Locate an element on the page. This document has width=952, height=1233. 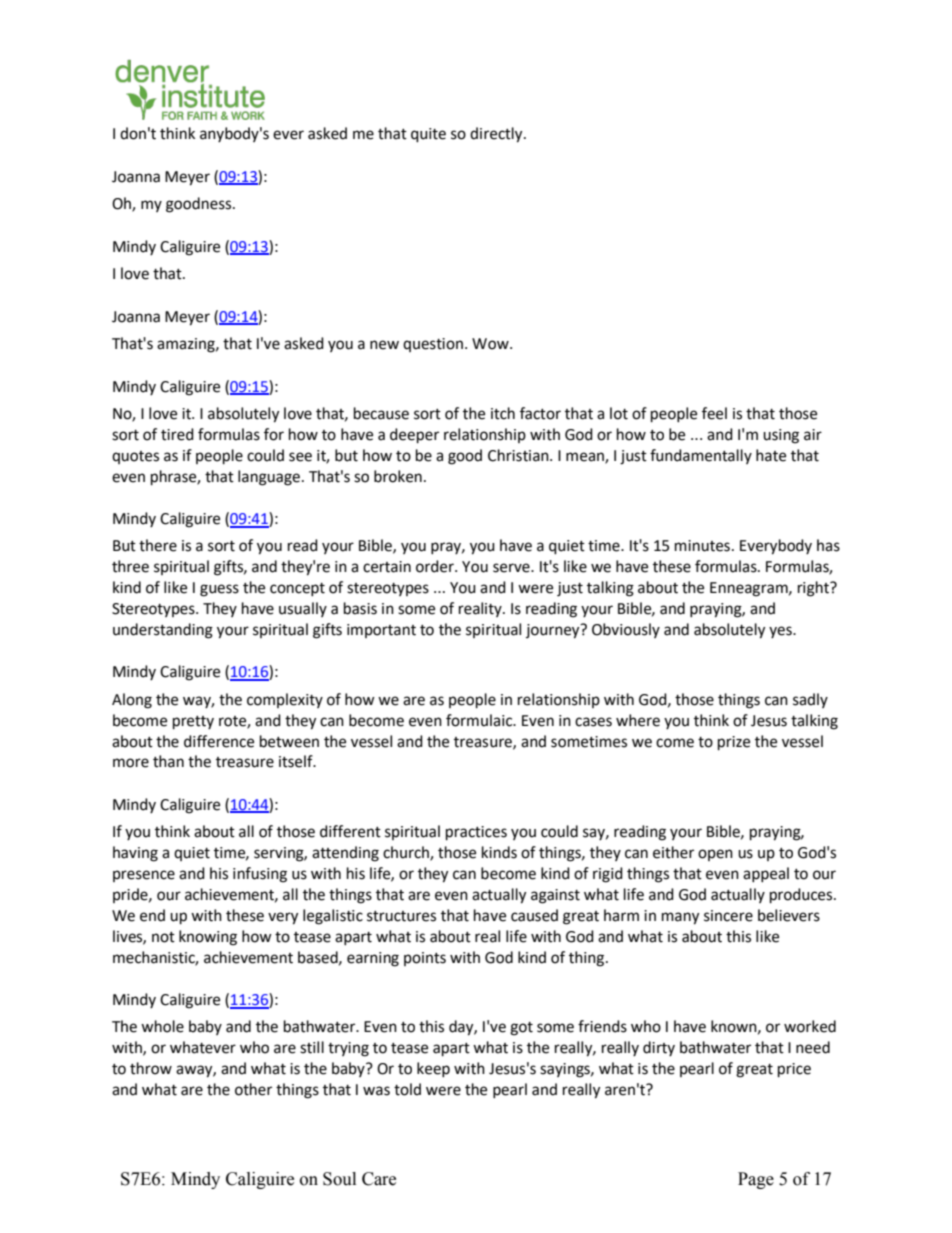
tired is located at coordinates (177, 434).
